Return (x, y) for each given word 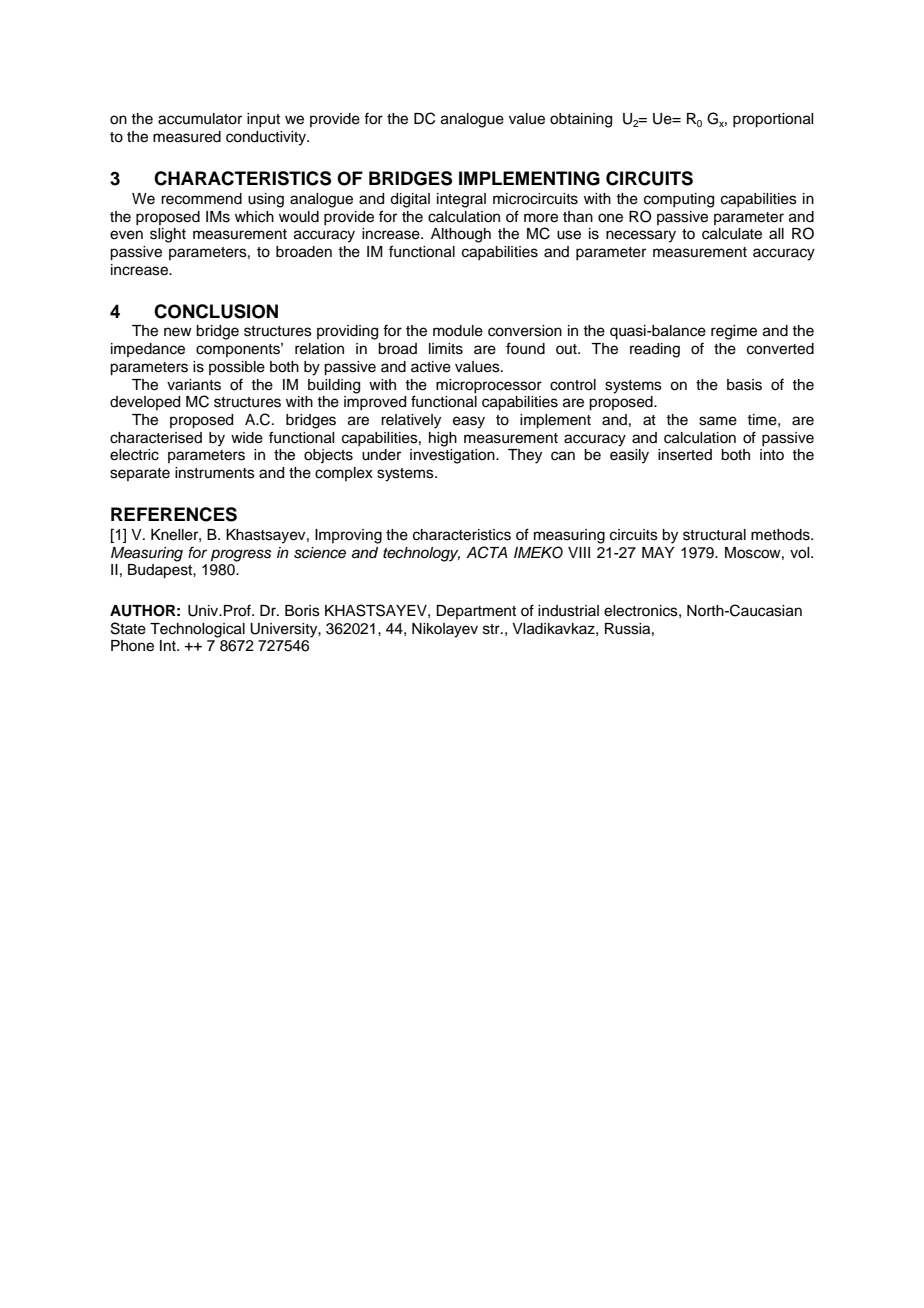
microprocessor (489, 386)
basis (744, 385)
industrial (568, 611)
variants (194, 385)
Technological (197, 630)
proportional (773, 120)
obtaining (581, 120)
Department (476, 612)
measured (187, 137)
